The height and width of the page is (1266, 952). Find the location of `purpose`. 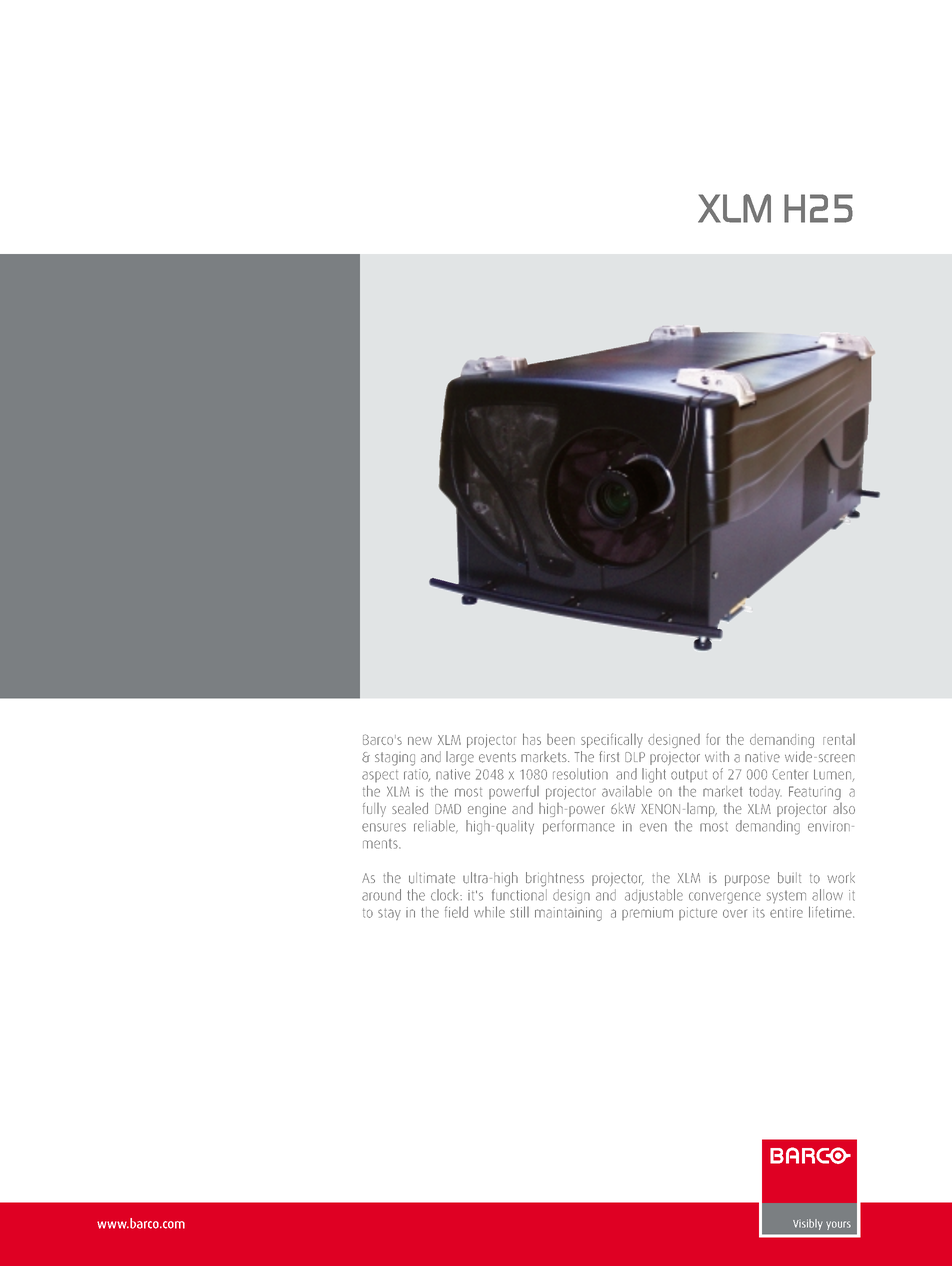

purpose is located at coordinates (747, 880).
